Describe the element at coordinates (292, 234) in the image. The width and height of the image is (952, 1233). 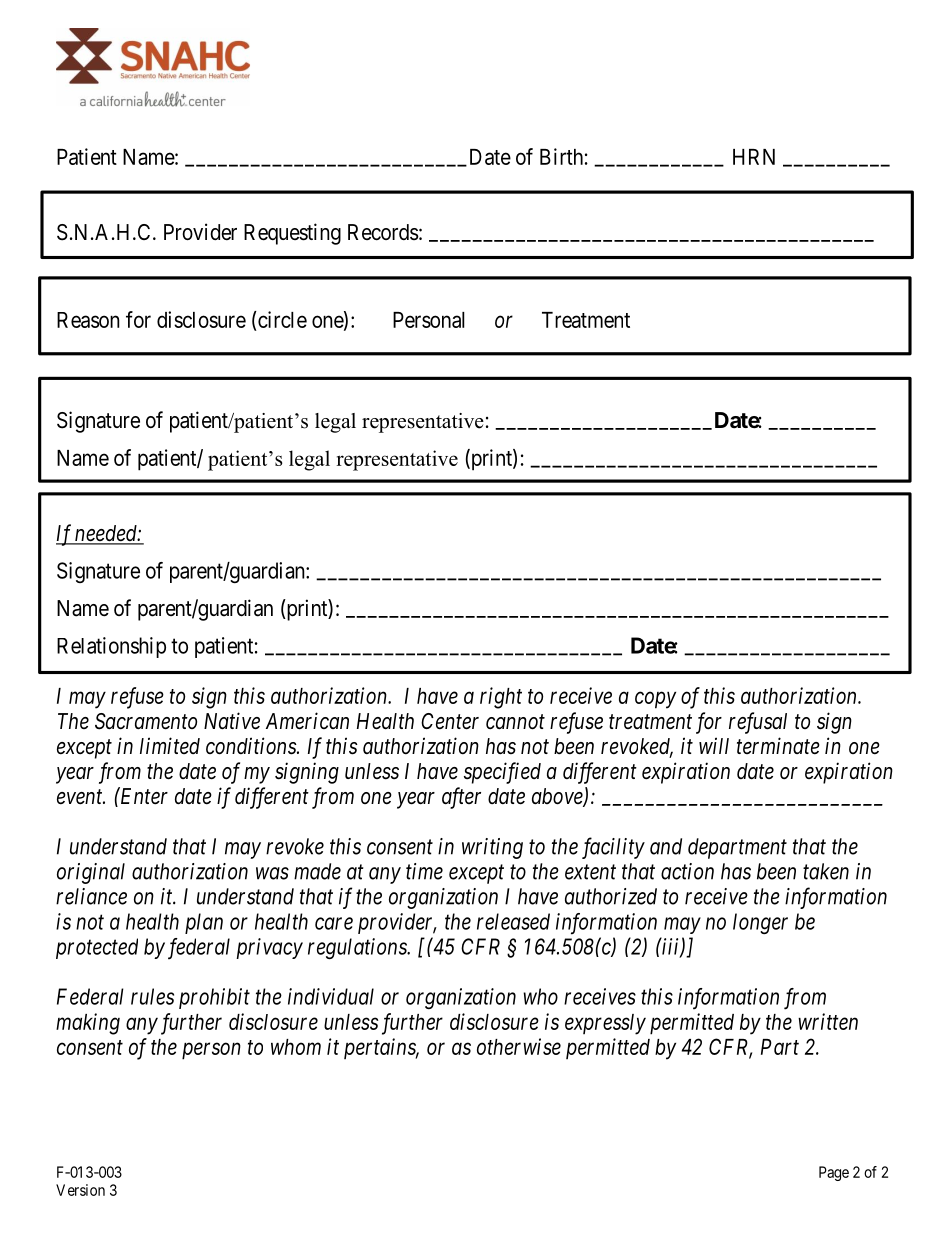
I see `Requesting` at that location.
